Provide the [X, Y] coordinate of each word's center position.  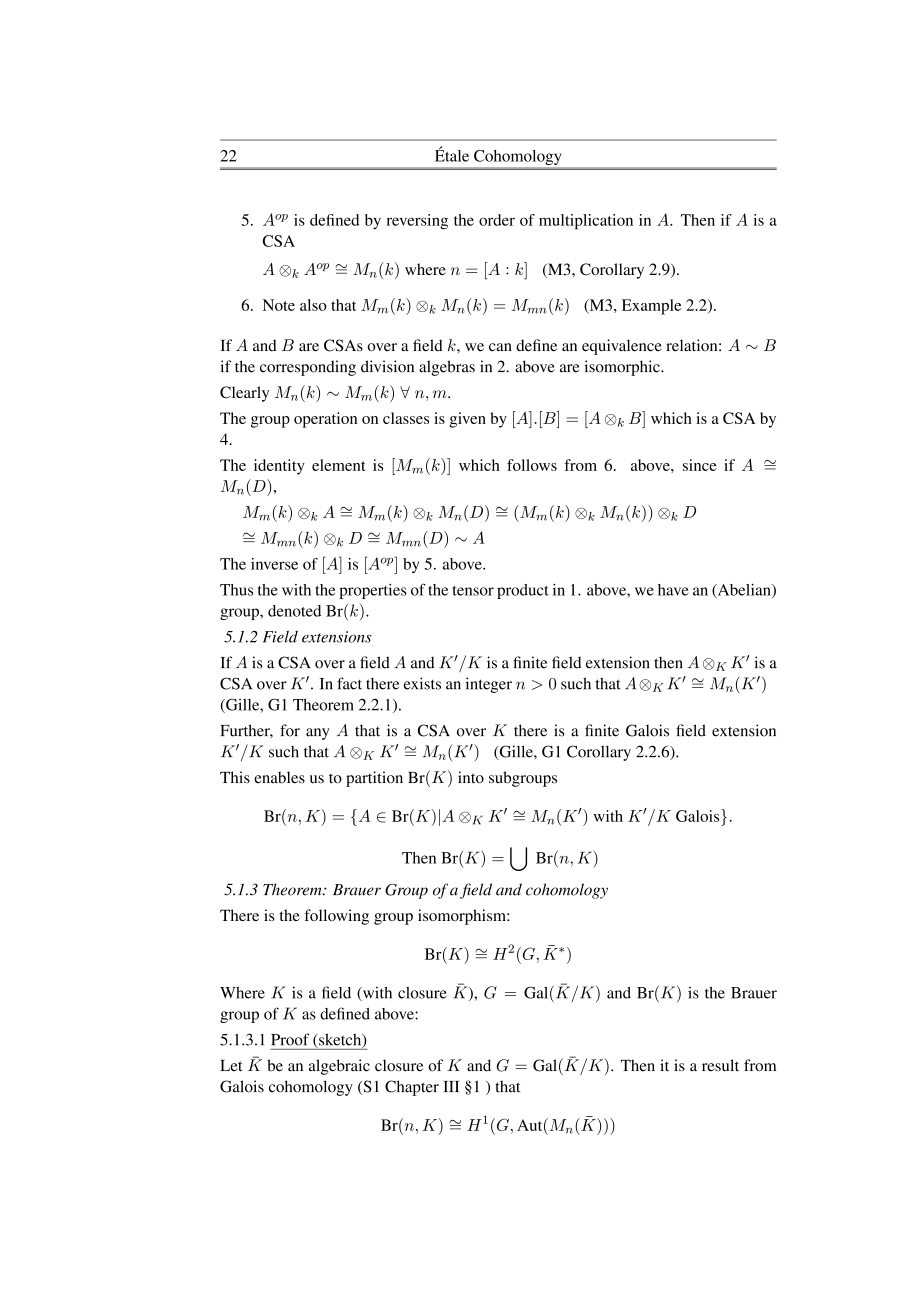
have [673, 590]
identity [279, 467]
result [720, 1065]
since [700, 465]
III [451, 1086]
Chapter [412, 1088]
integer [489, 685]
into [471, 777]
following [336, 917]
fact [349, 683]
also [313, 305]
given [467, 420]
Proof [290, 1039]
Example [651, 307]
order [497, 220]
